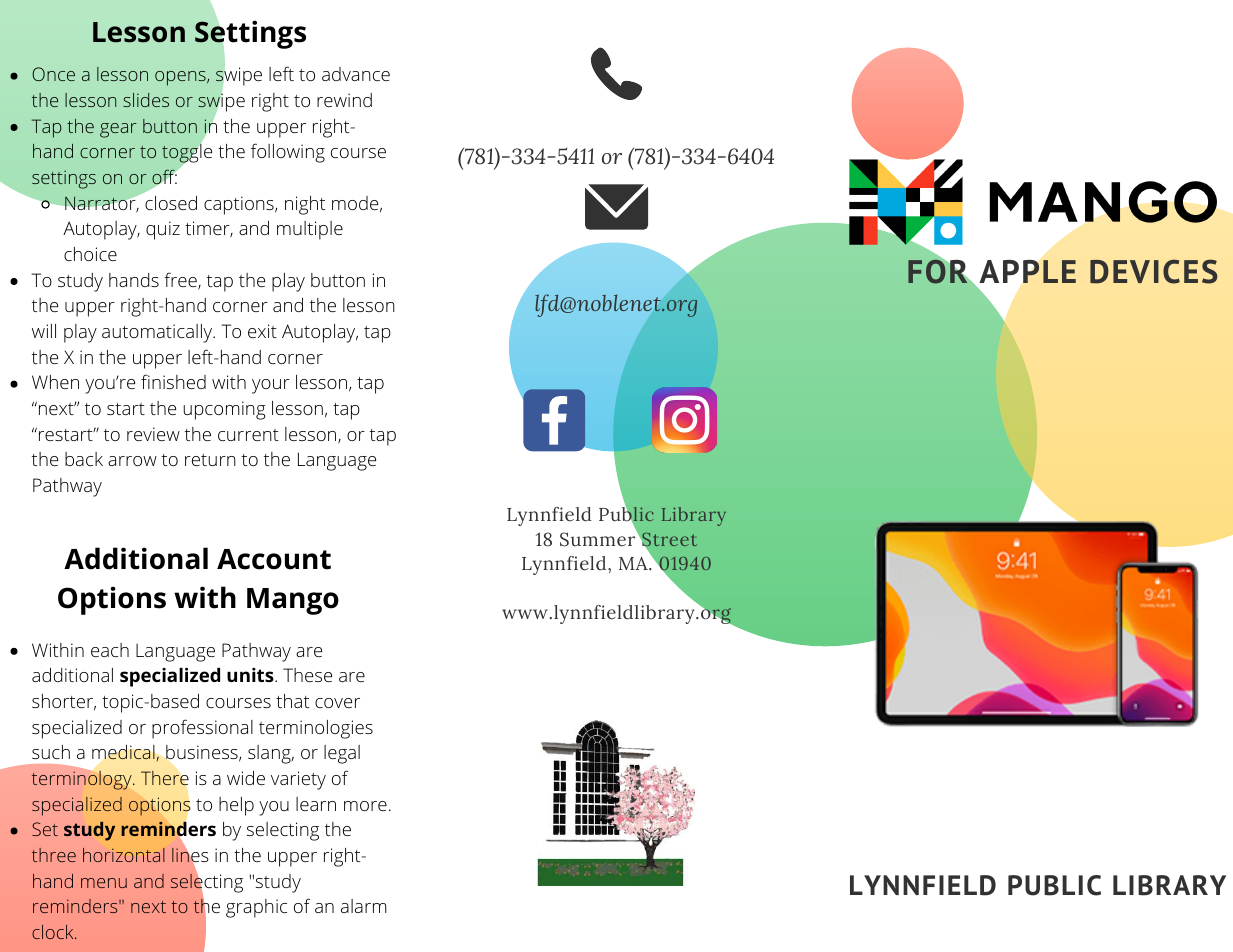 This document has height=952, width=1233. What do you see at coordinates (271, 386) in the document?
I see `your` at bounding box center [271, 386].
